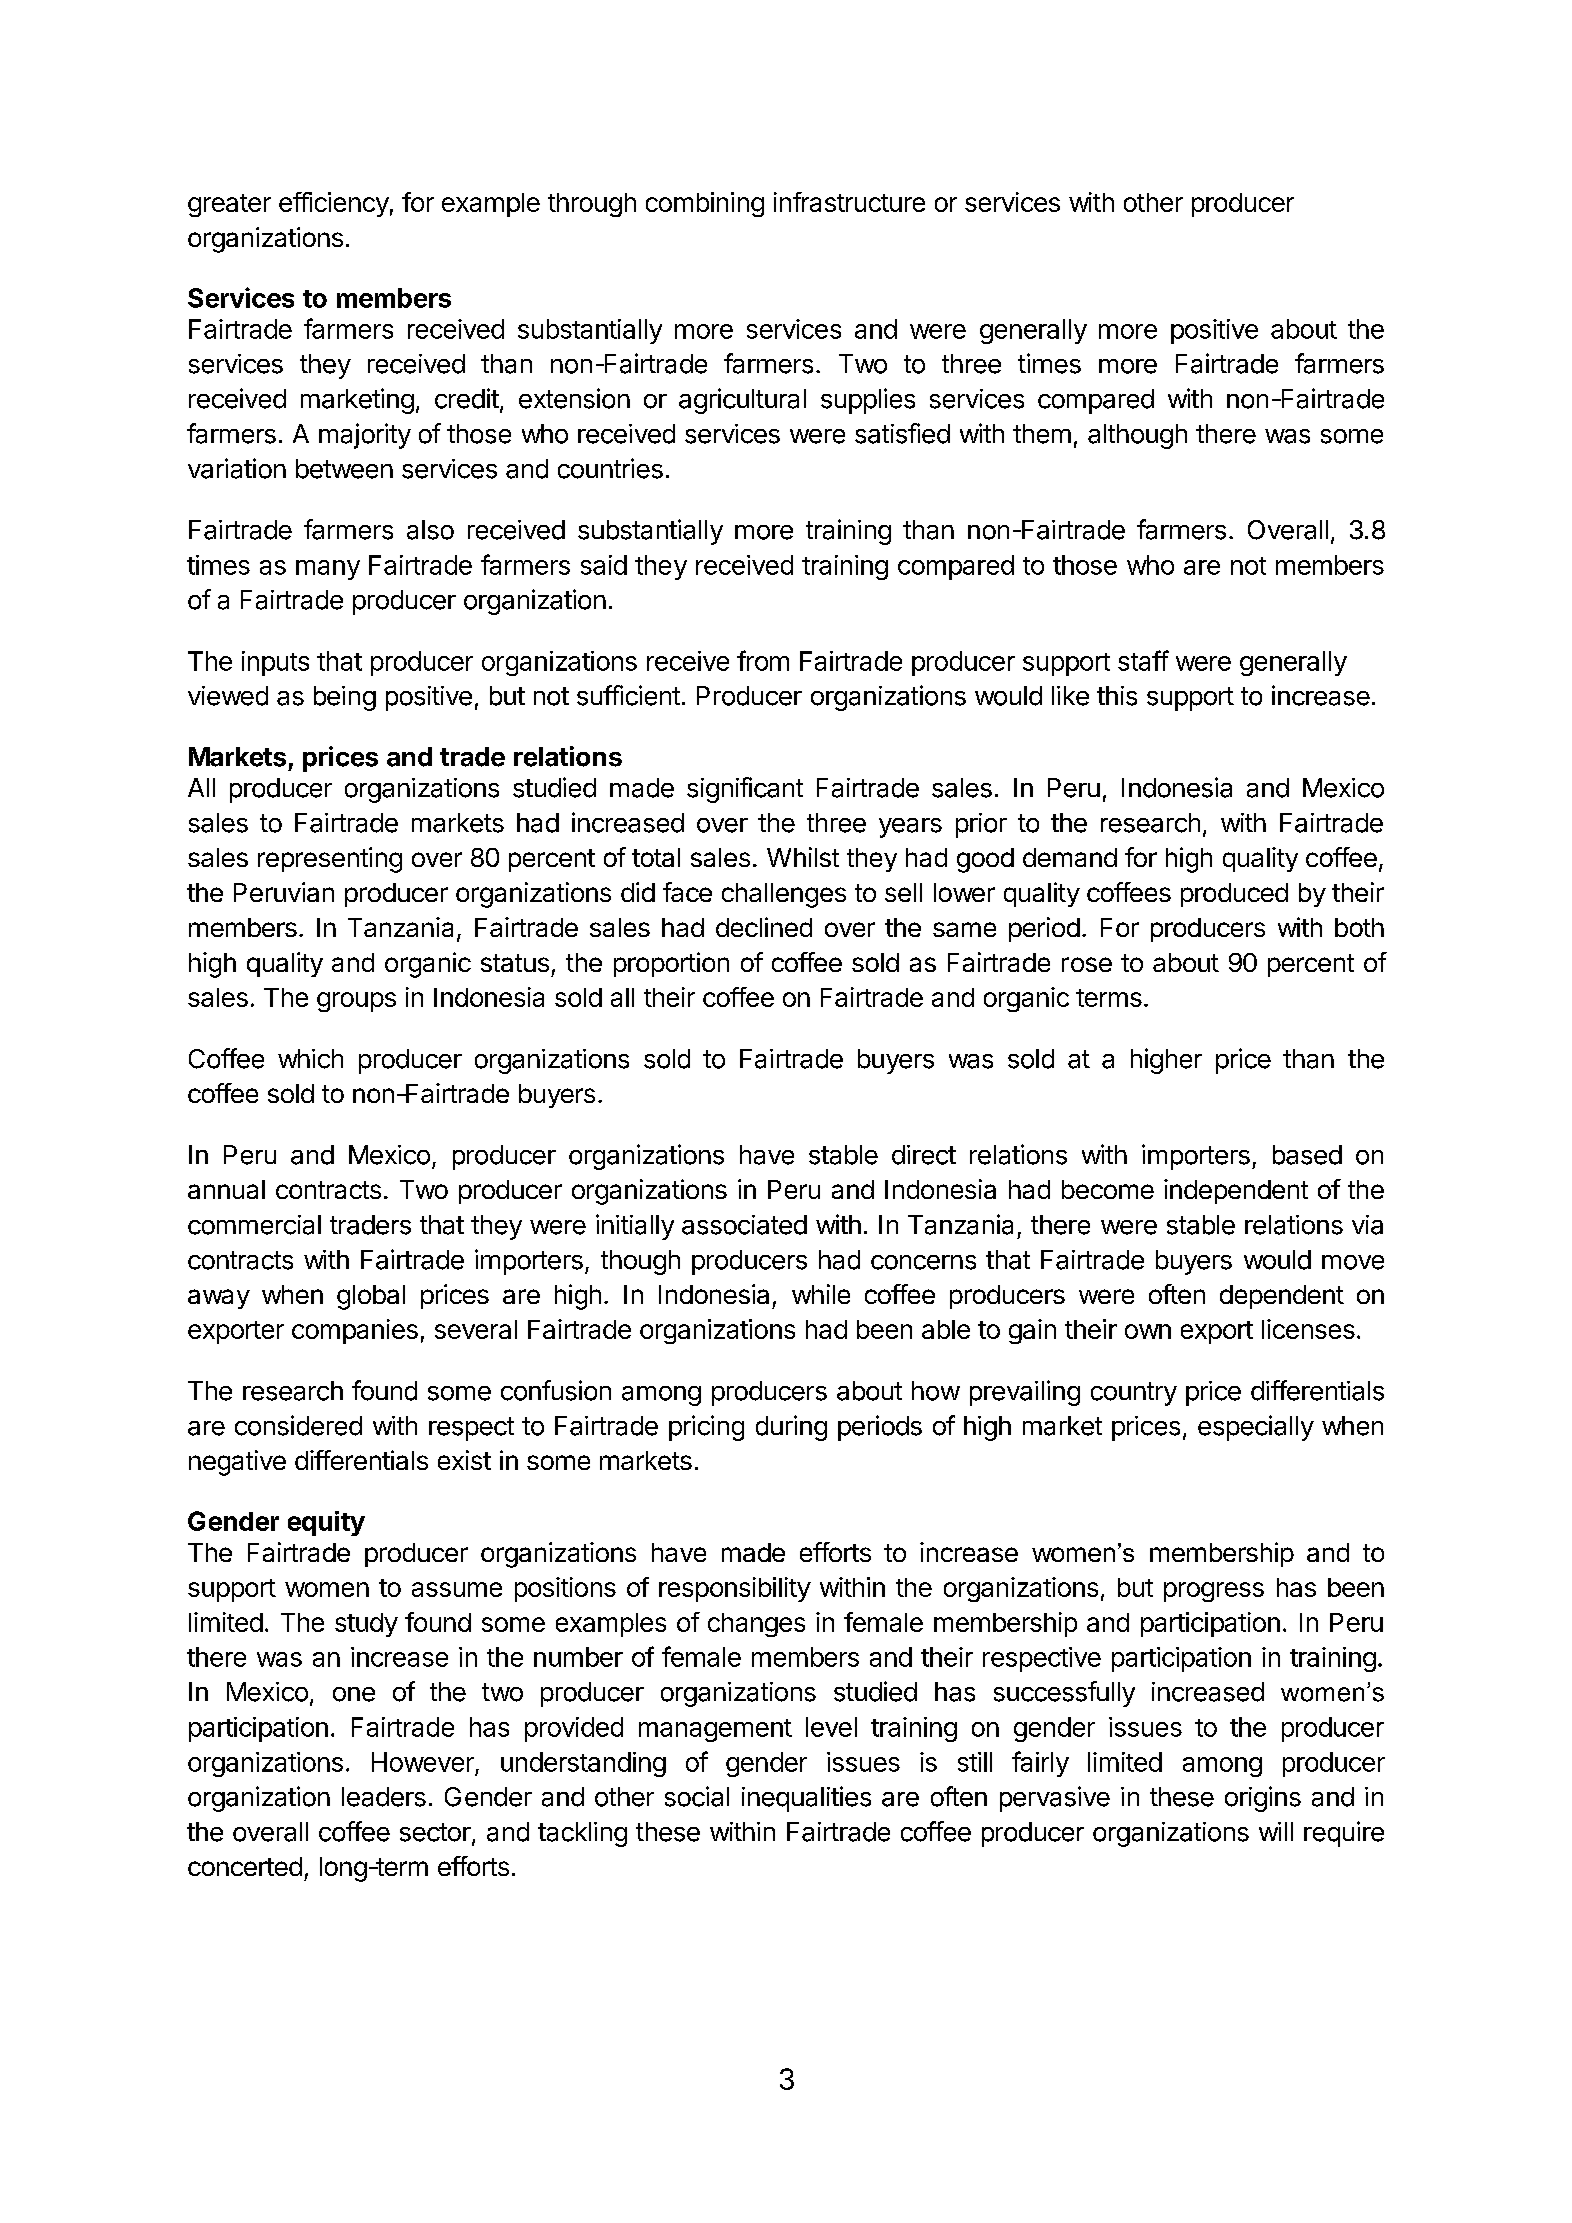 The image size is (1572, 2223). Describe the element at coordinates (1042, 434) in the document. I see `them` at that location.
